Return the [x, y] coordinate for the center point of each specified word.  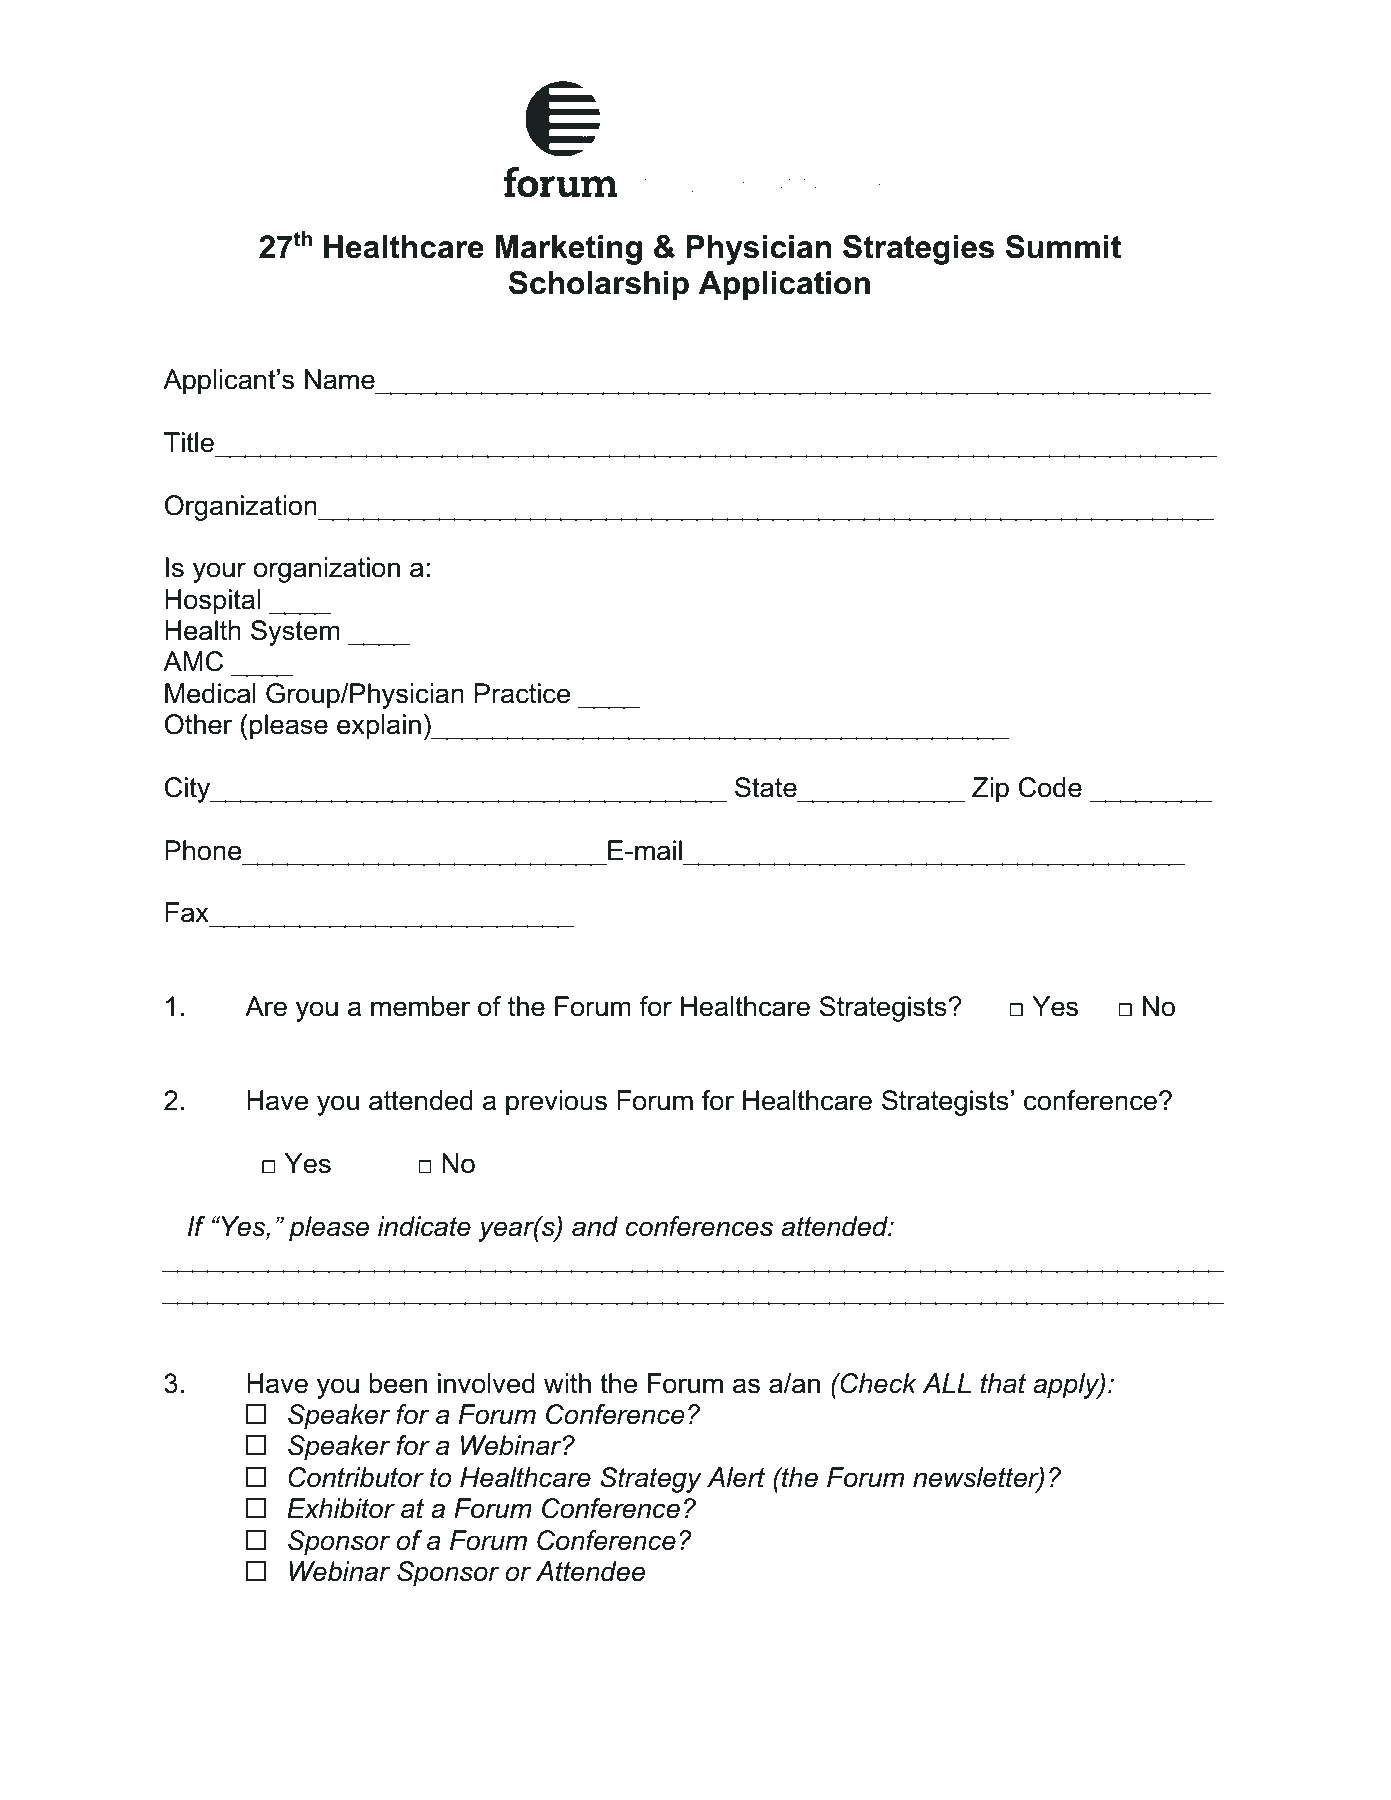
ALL [947, 1383]
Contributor [356, 1477]
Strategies [918, 250]
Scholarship [599, 286]
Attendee [590, 1571]
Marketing [568, 250]
